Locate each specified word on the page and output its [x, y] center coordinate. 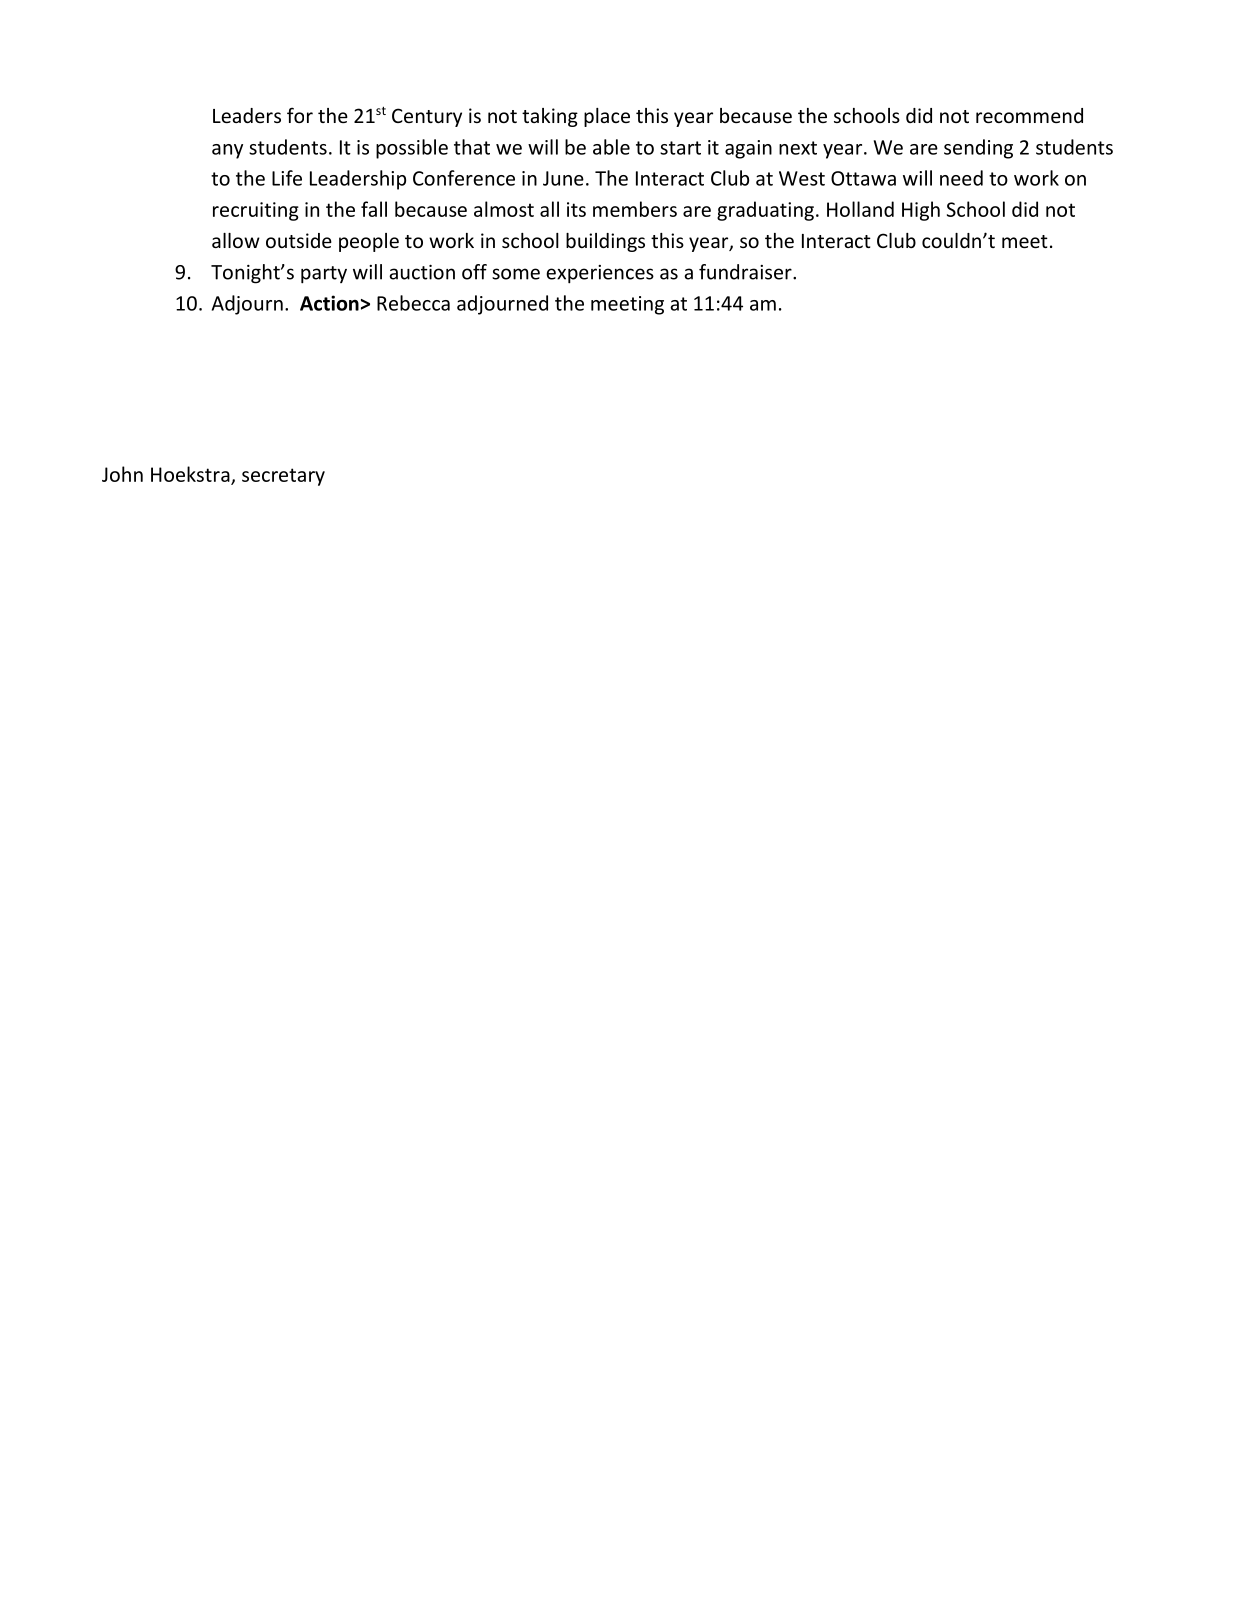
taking [550, 117]
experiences [600, 274]
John [122, 474]
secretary [283, 477]
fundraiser [746, 272]
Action [329, 303]
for [300, 115]
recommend [1029, 115]
